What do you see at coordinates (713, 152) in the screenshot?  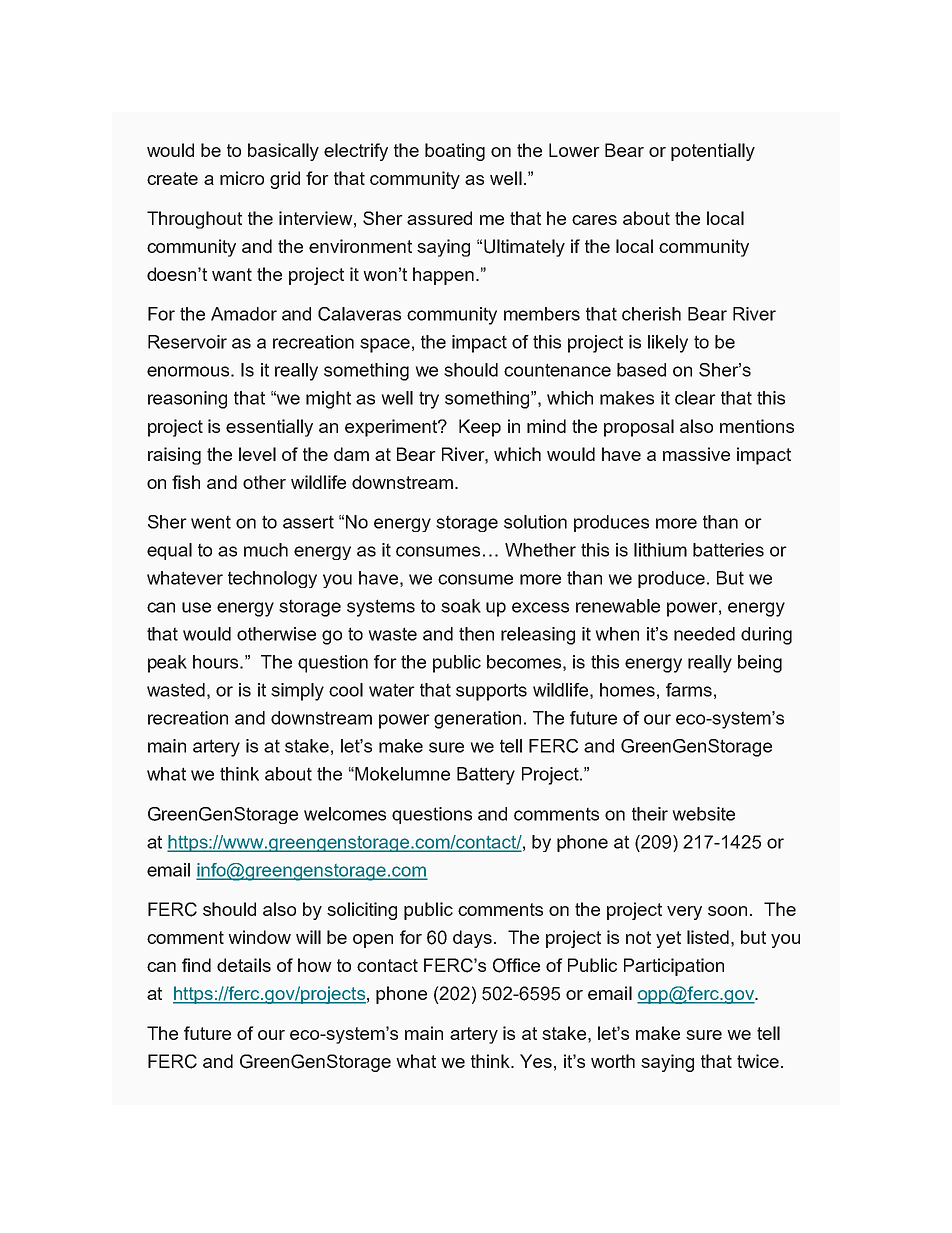 I see `potentially` at bounding box center [713, 152].
